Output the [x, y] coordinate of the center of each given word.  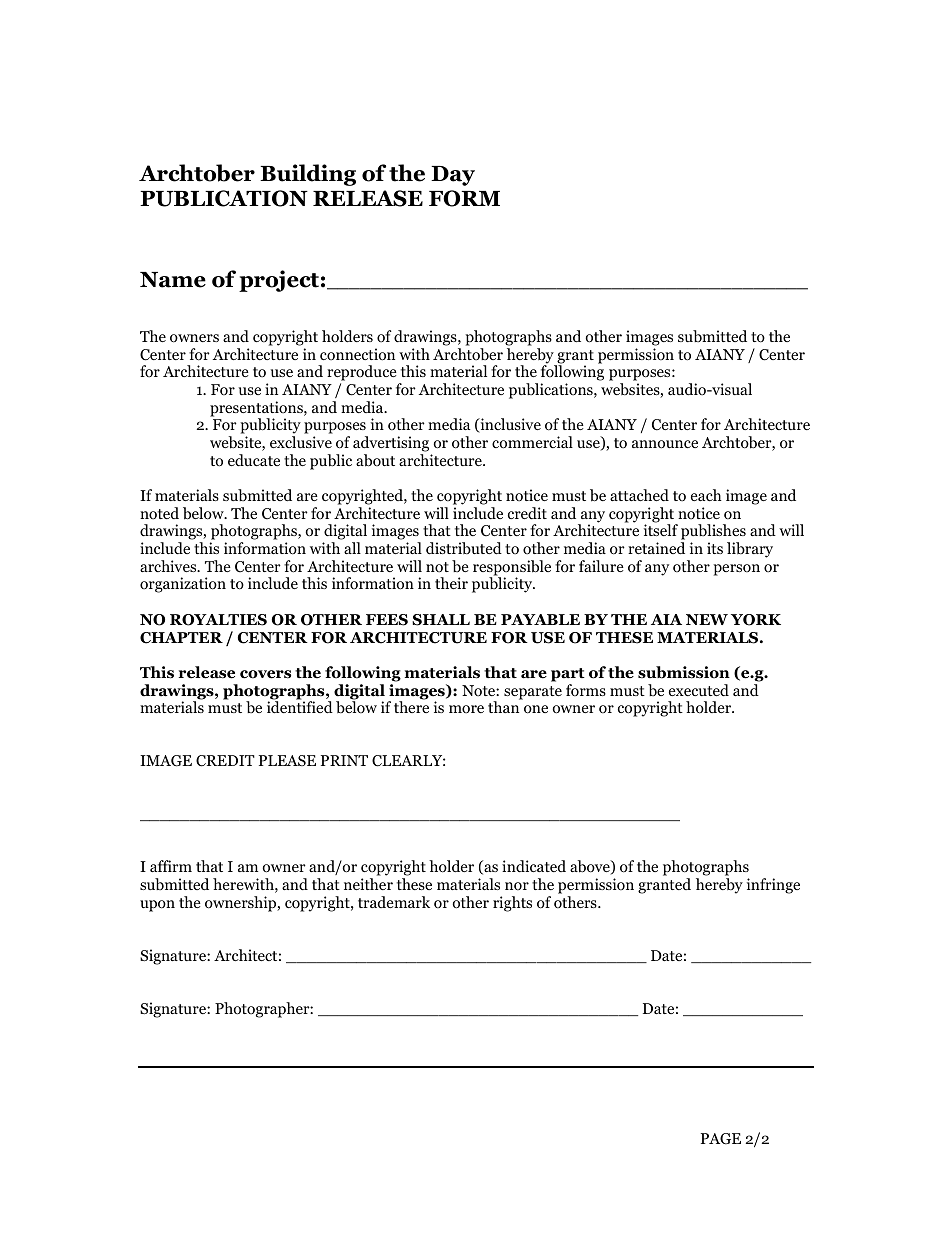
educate [254, 460]
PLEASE [287, 760]
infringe [773, 886]
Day [453, 176]
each [706, 495]
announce [665, 444]
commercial [532, 442]
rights [512, 904]
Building [308, 175]
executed [699, 690]
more [466, 709]
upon [157, 906]
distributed [464, 548]
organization [183, 585]
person [736, 570]
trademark [394, 902]
